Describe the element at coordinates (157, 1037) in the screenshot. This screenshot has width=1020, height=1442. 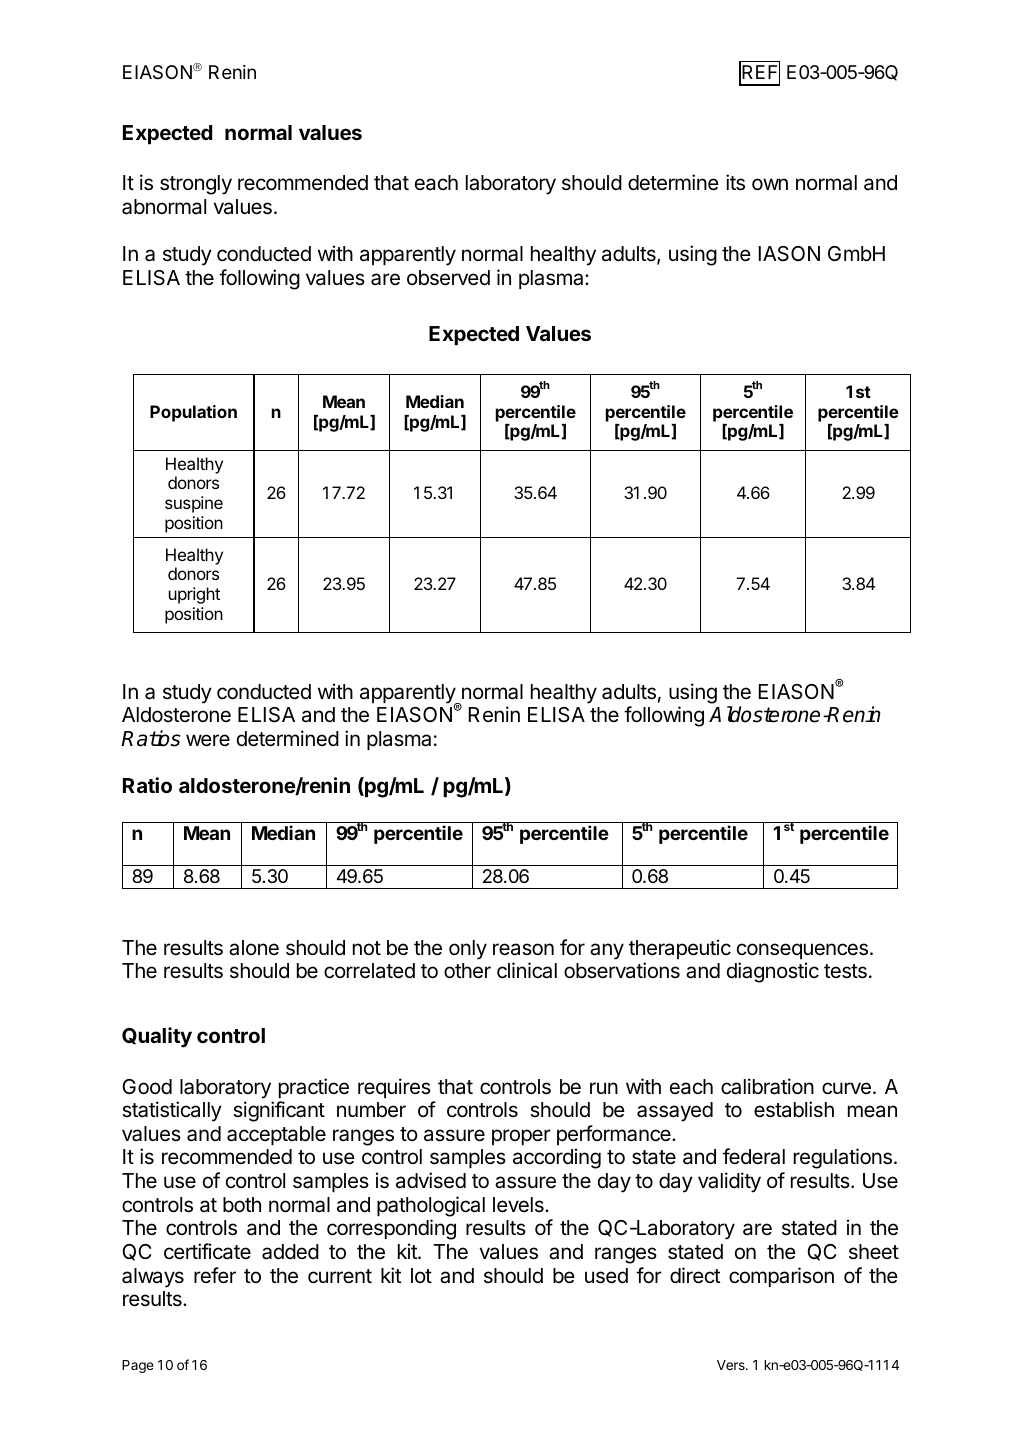
I see `Quality` at that location.
